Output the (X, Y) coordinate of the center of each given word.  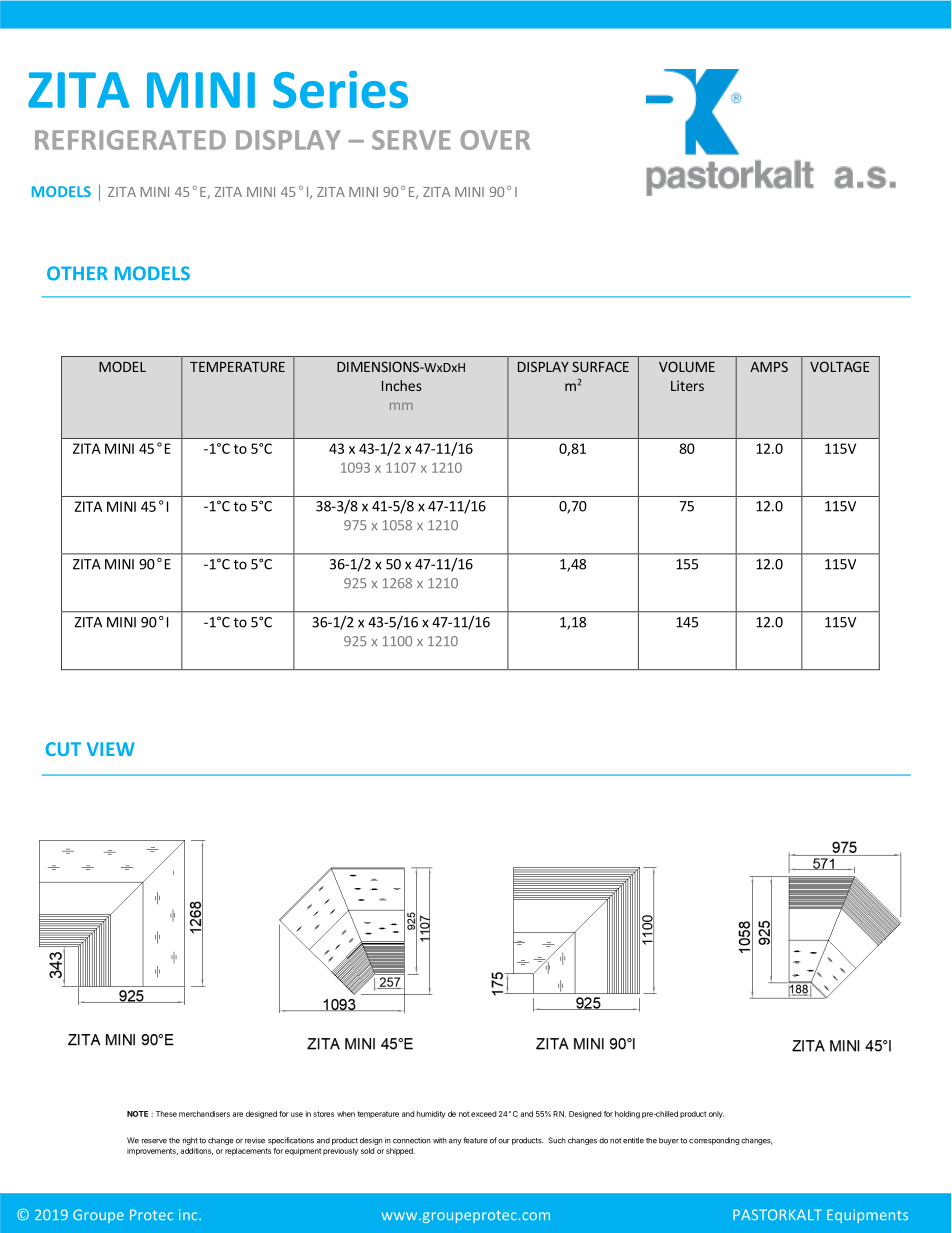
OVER (495, 140)
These (166, 1114)
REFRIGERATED (130, 140)
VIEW (111, 749)
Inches (402, 385)
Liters (687, 385)
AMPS (769, 367)
